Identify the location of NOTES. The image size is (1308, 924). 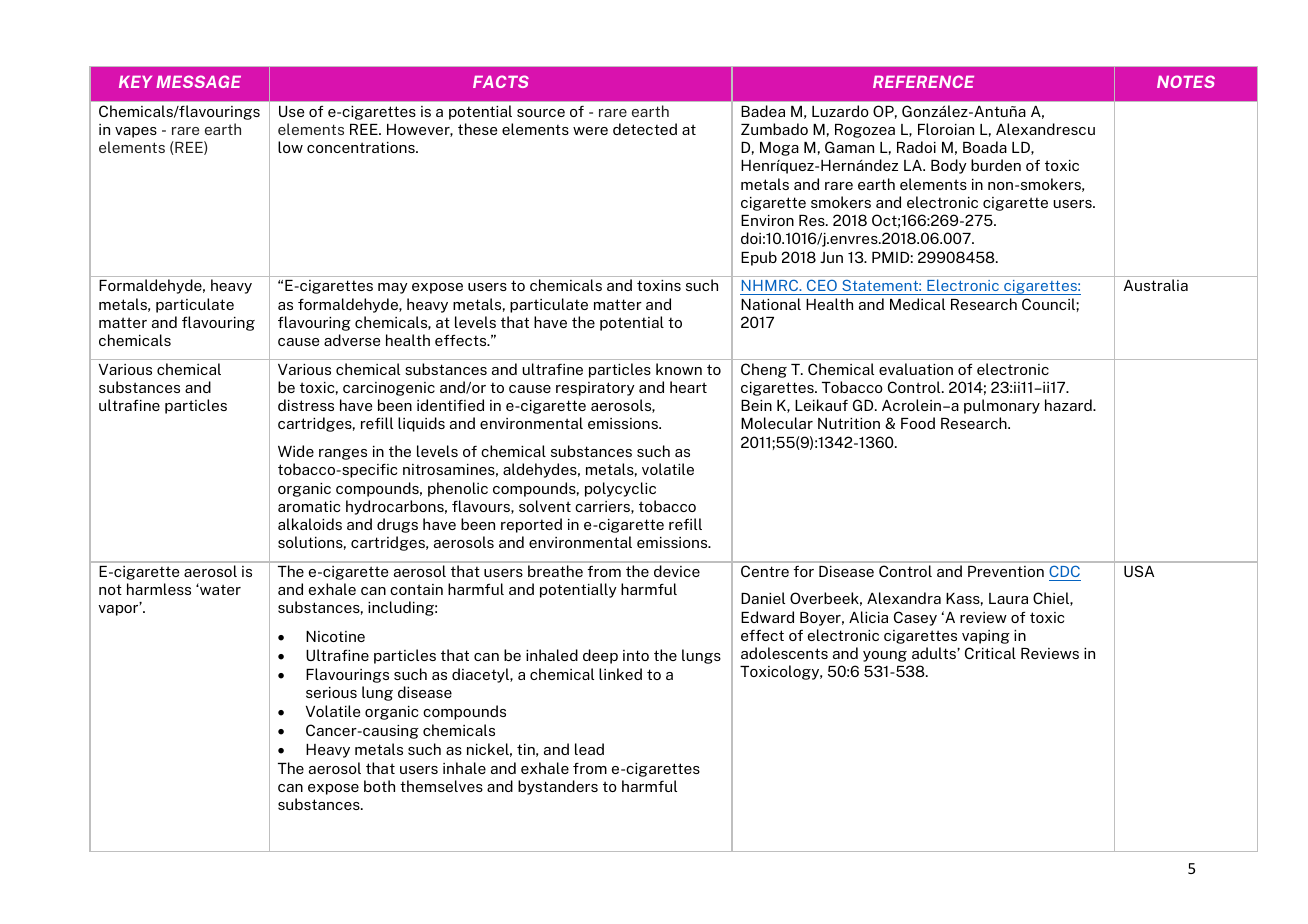
(1186, 81).
